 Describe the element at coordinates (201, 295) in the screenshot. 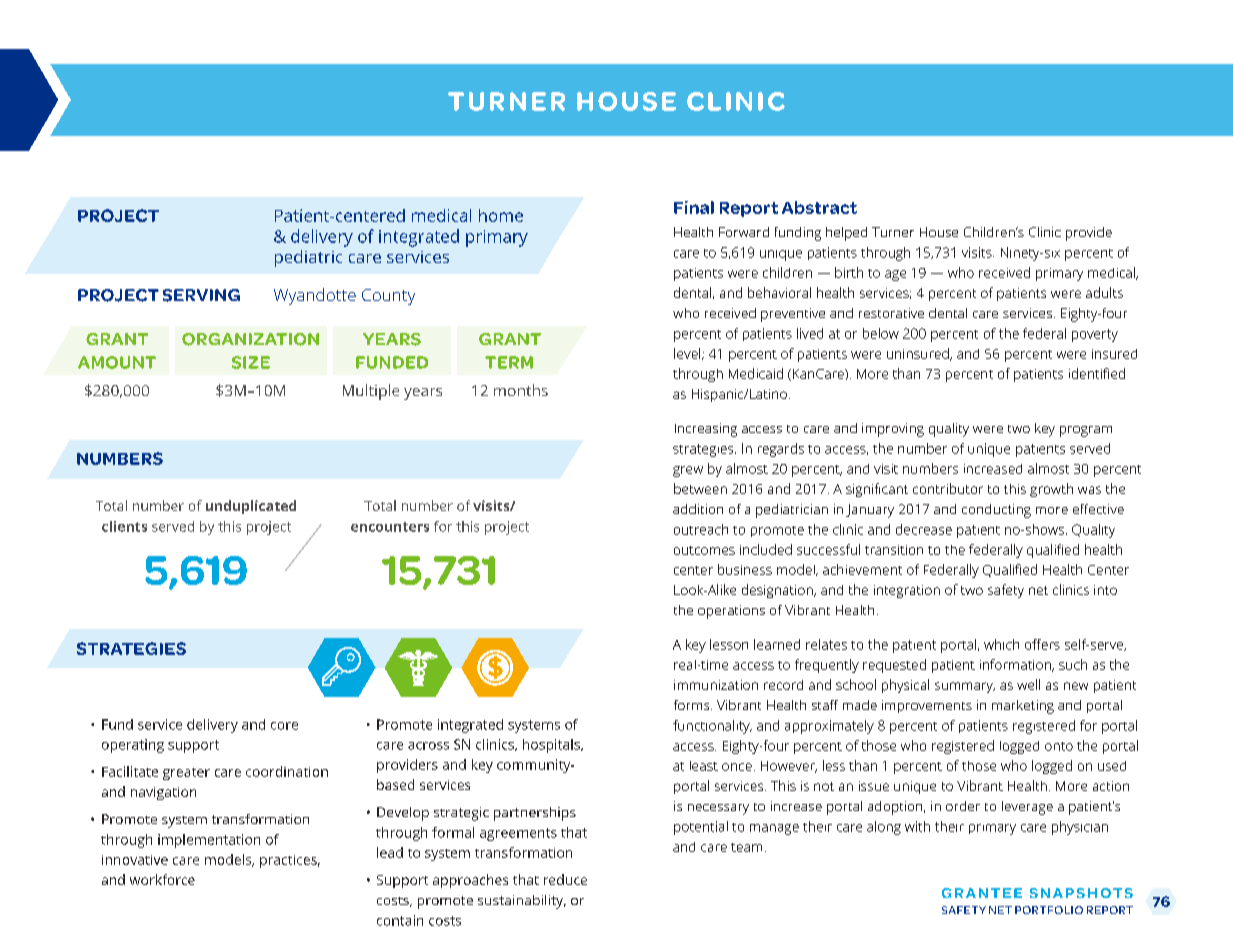

I see `SERVING` at that location.
